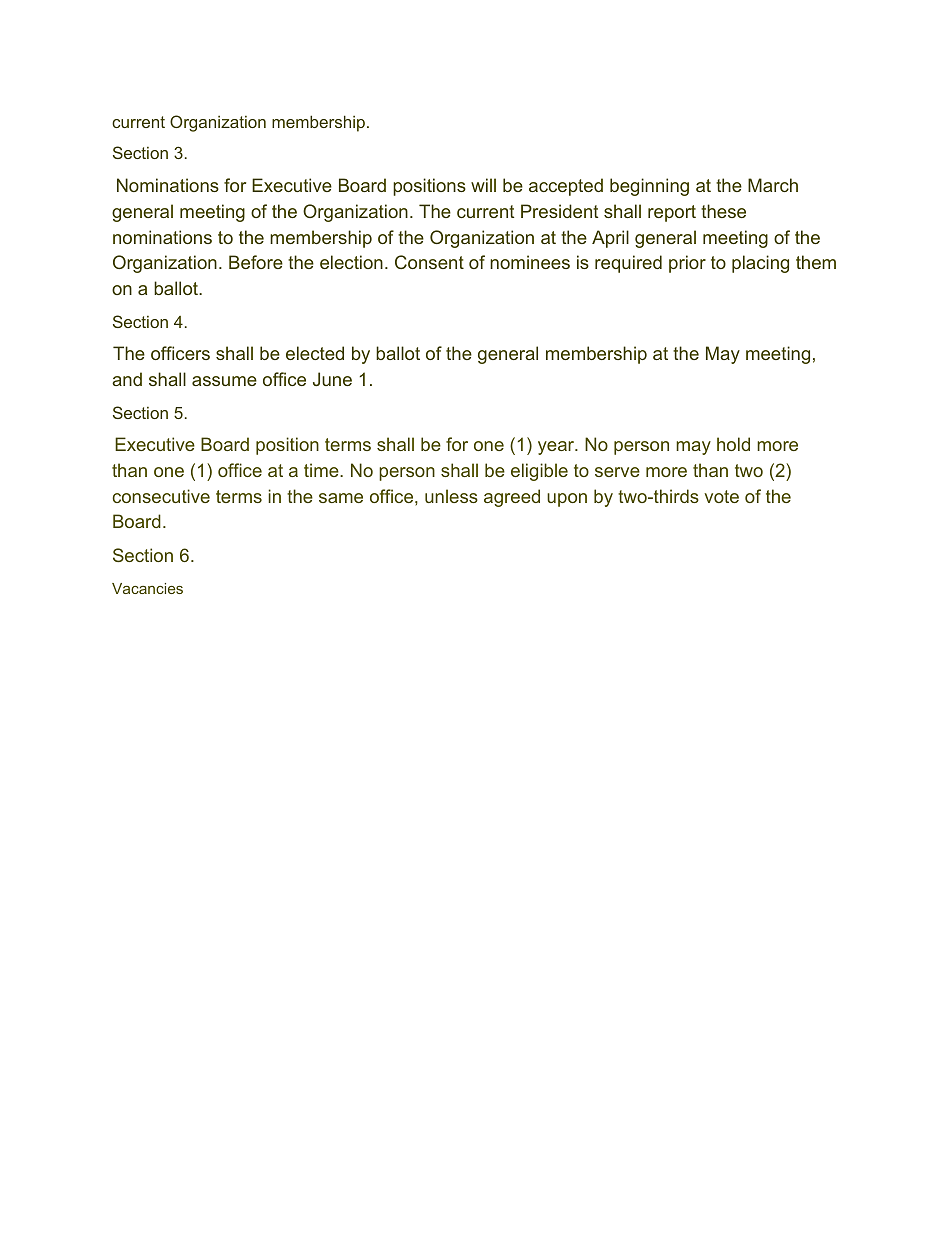 The height and width of the document is (1233, 952). What do you see at coordinates (483, 185) in the document?
I see `will` at bounding box center [483, 185].
